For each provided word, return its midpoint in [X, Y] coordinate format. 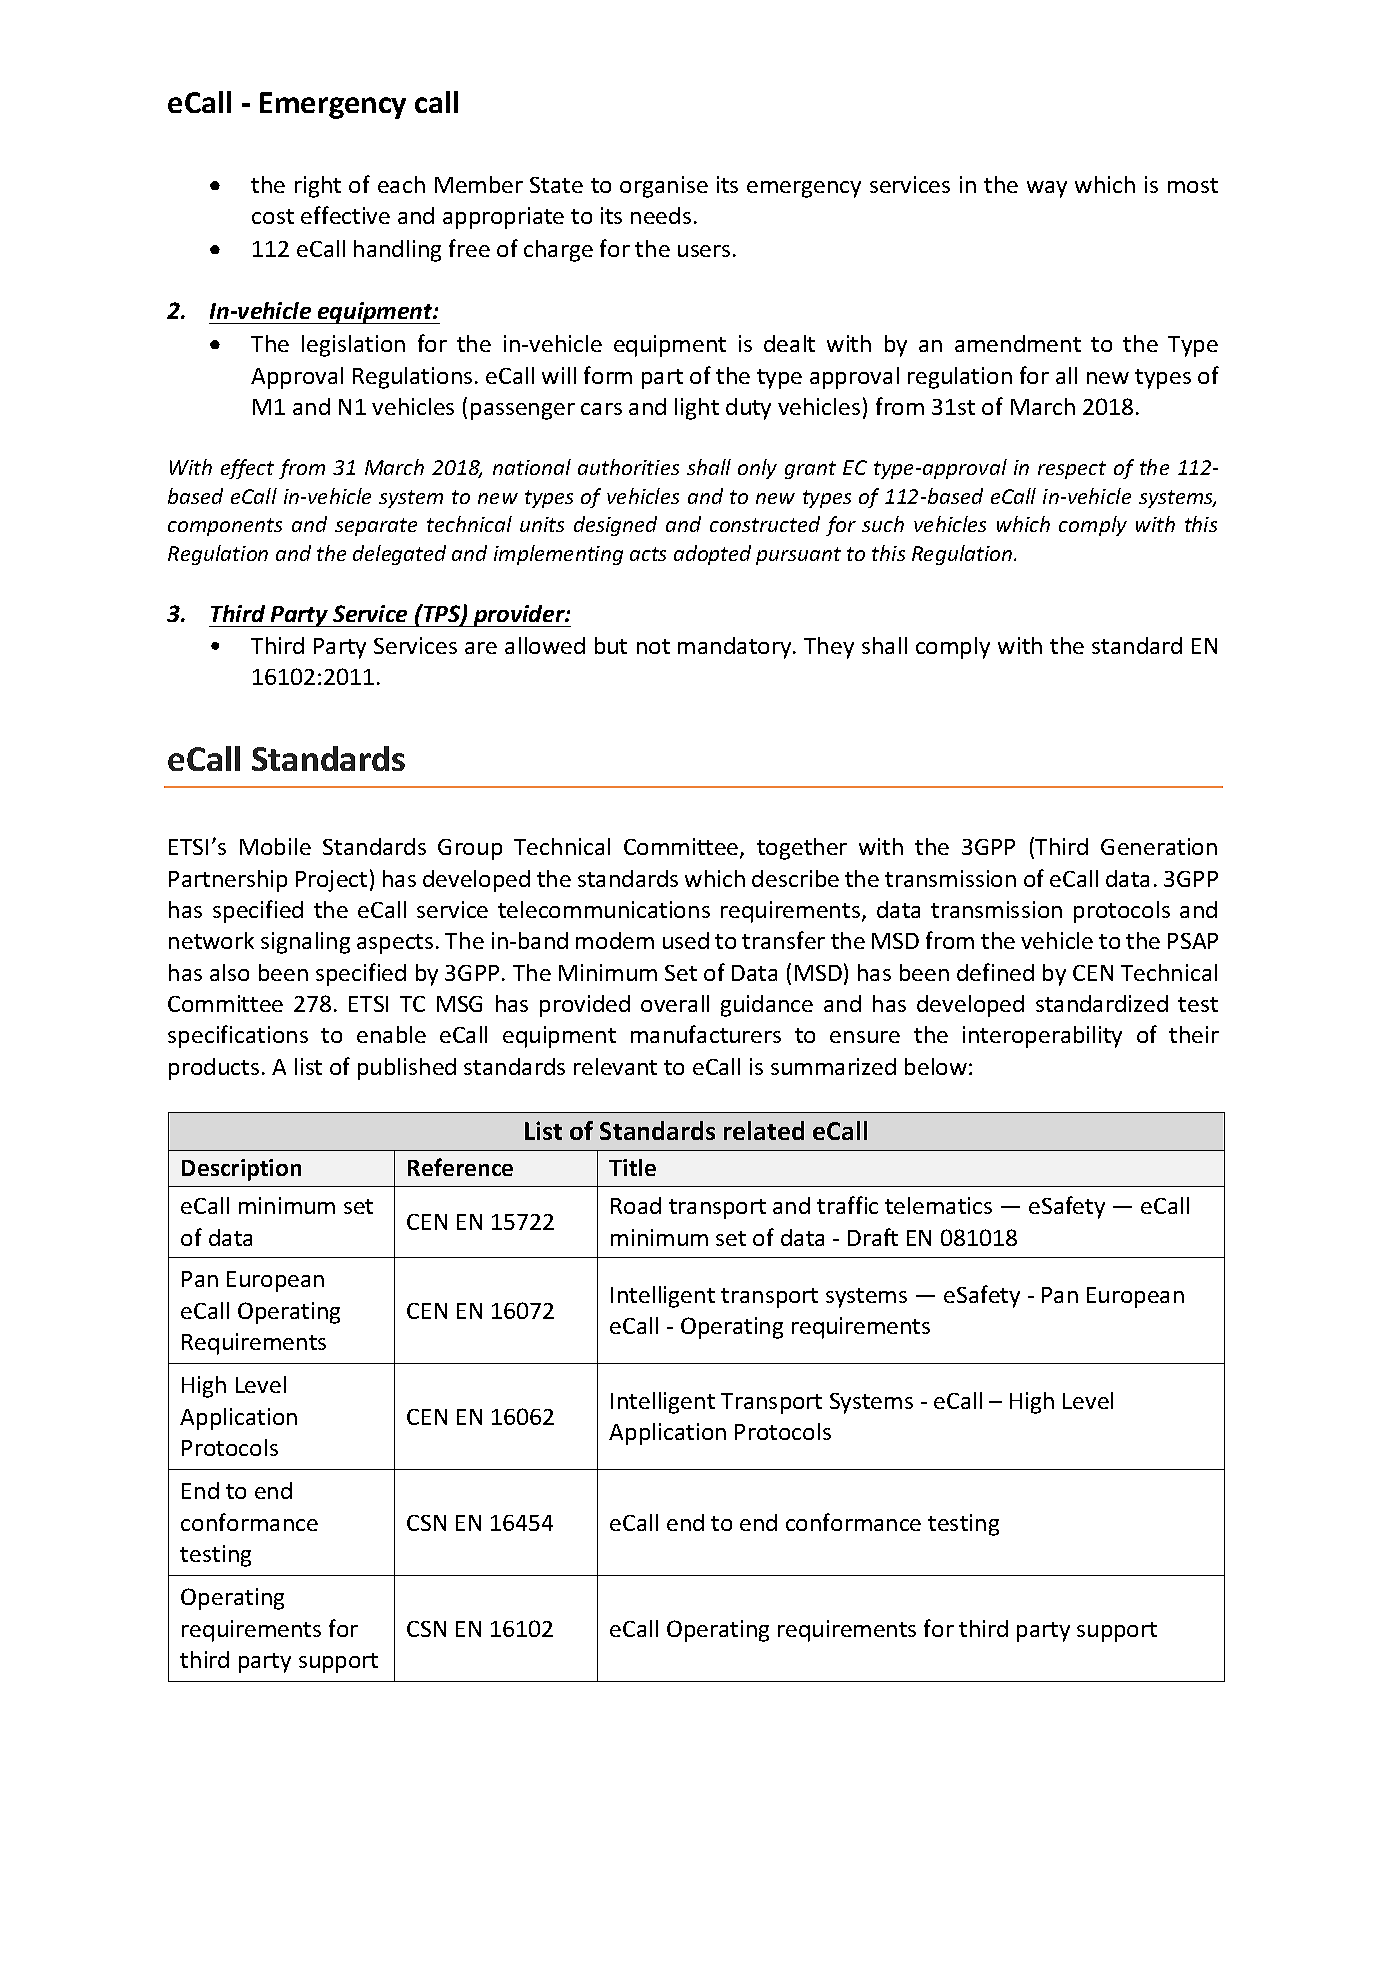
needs [661, 215]
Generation [1159, 846]
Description [241, 1170]
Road [636, 1205]
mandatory [736, 648]
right [318, 187]
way [1047, 189]
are [481, 648]
